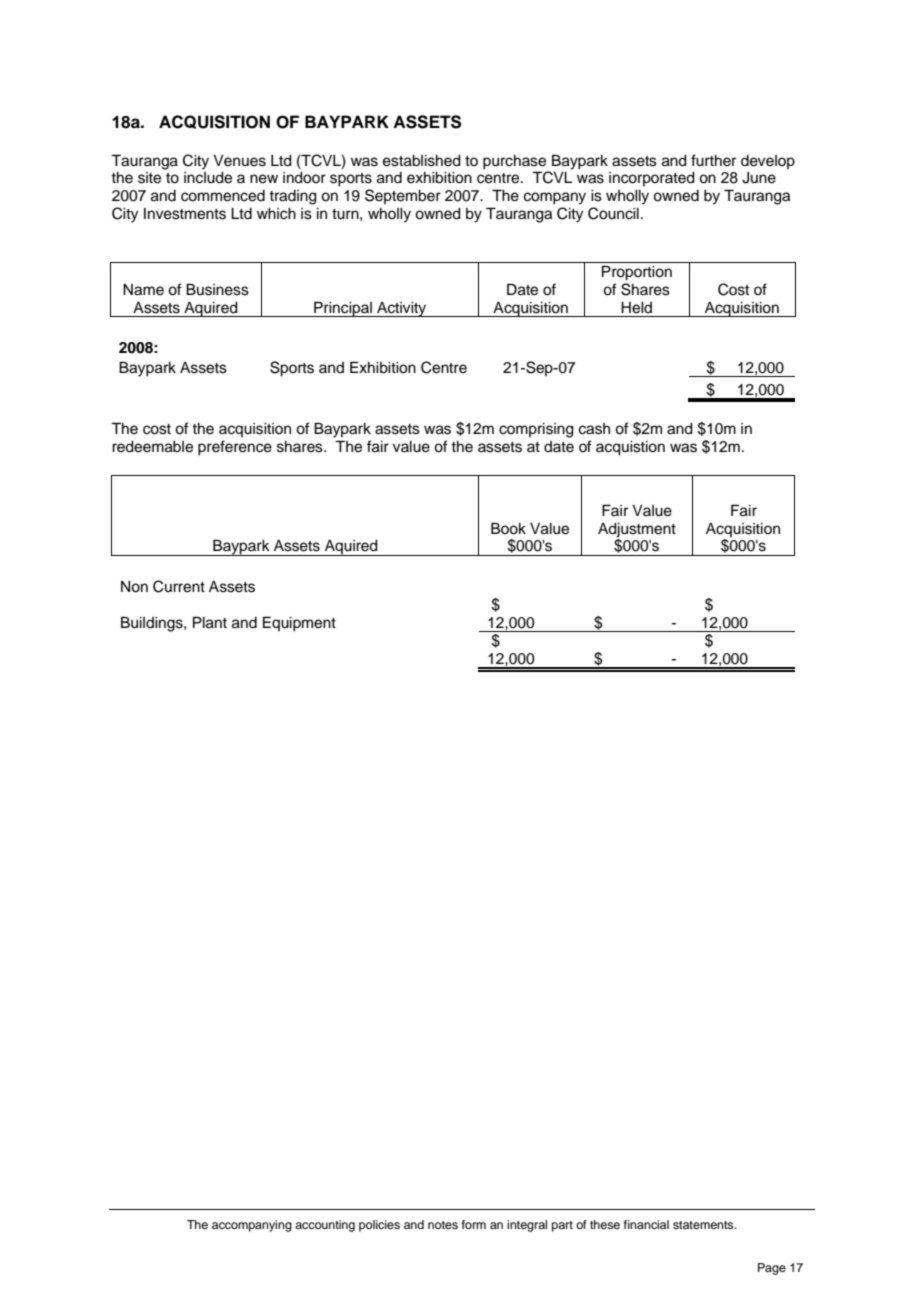 This screenshot has height=1308, width=924. What do you see at coordinates (379, 1226) in the screenshot?
I see `policies` at bounding box center [379, 1226].
